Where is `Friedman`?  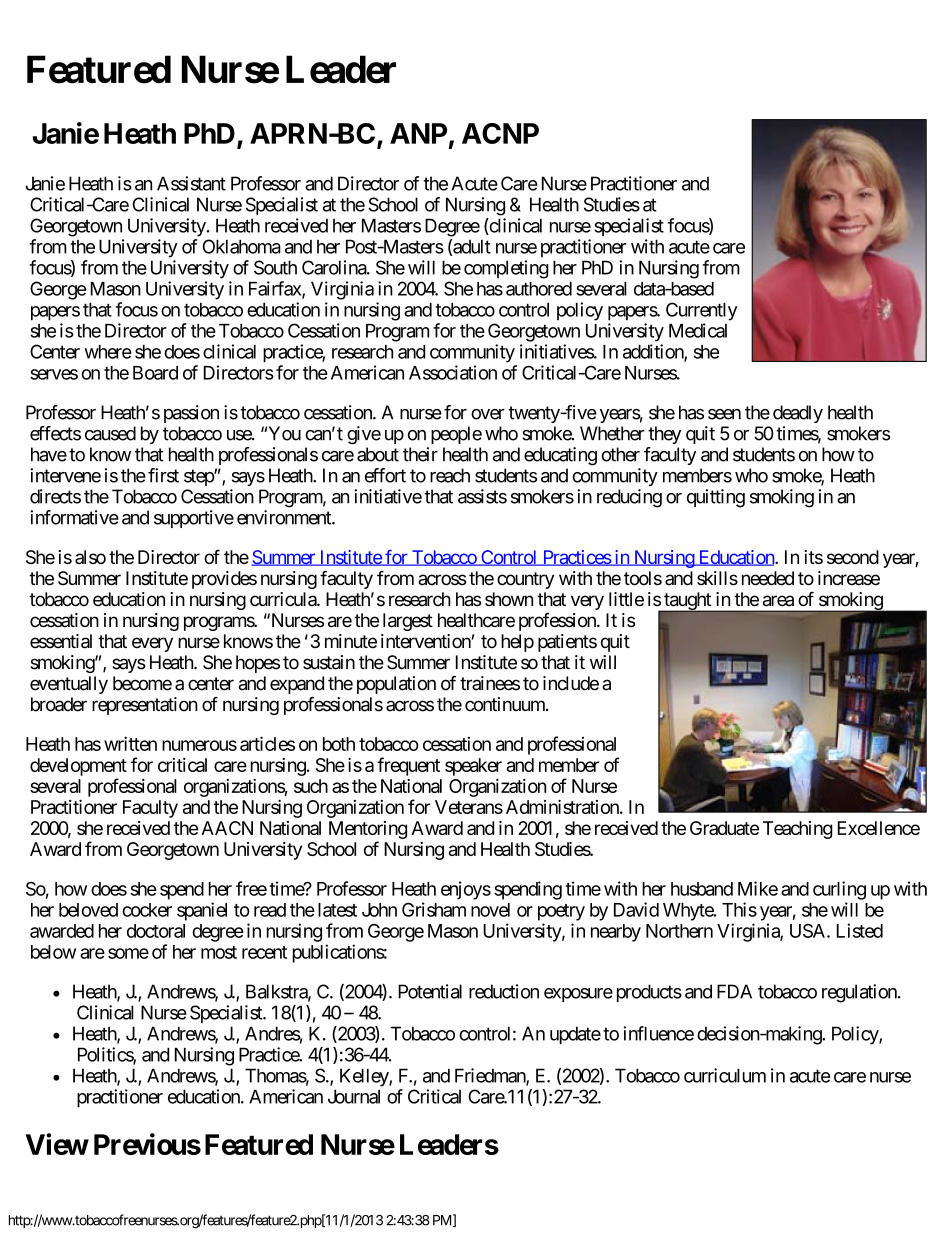
Friedman is located at coordinates (491, 1076).
